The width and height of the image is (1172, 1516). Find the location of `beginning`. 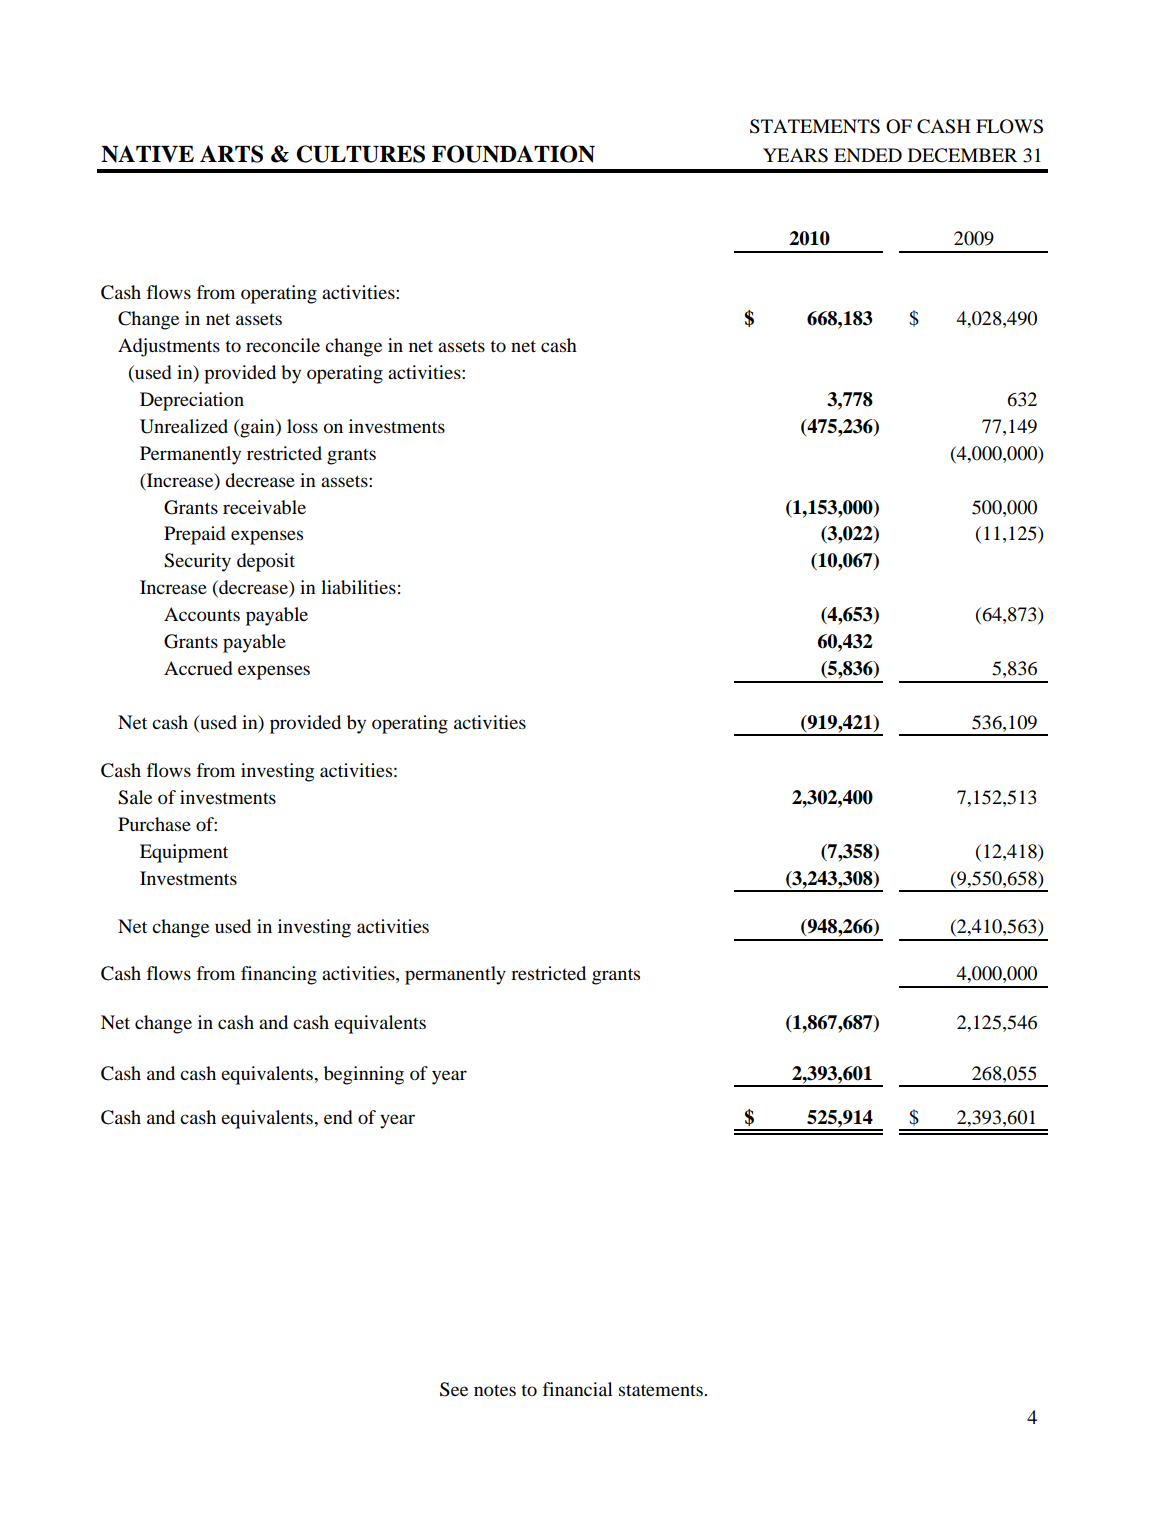

beginning is located at coordinates (364, 1075).
